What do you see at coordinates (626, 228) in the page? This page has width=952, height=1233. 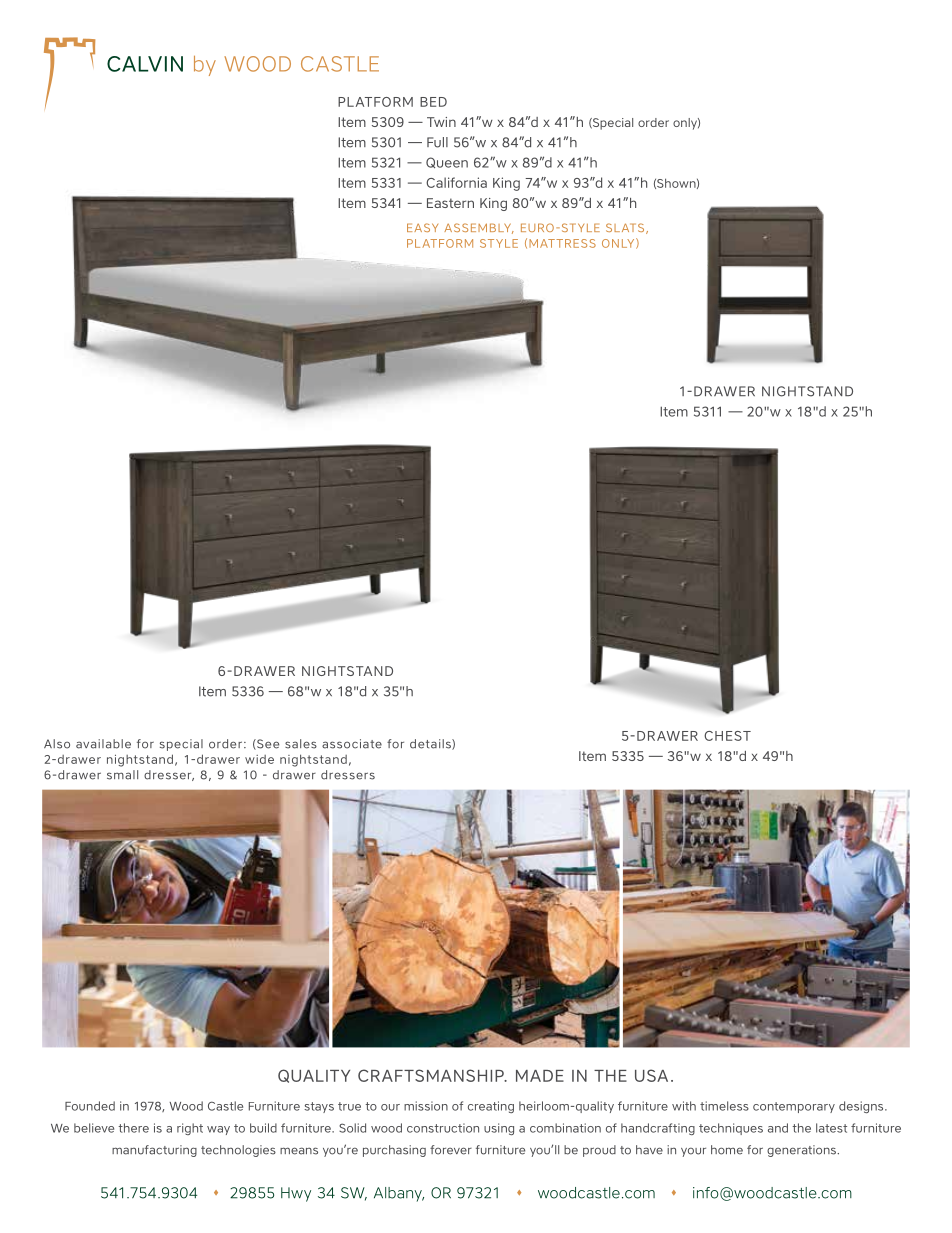 I see `SLATS` at bounding box center [626, 228].
